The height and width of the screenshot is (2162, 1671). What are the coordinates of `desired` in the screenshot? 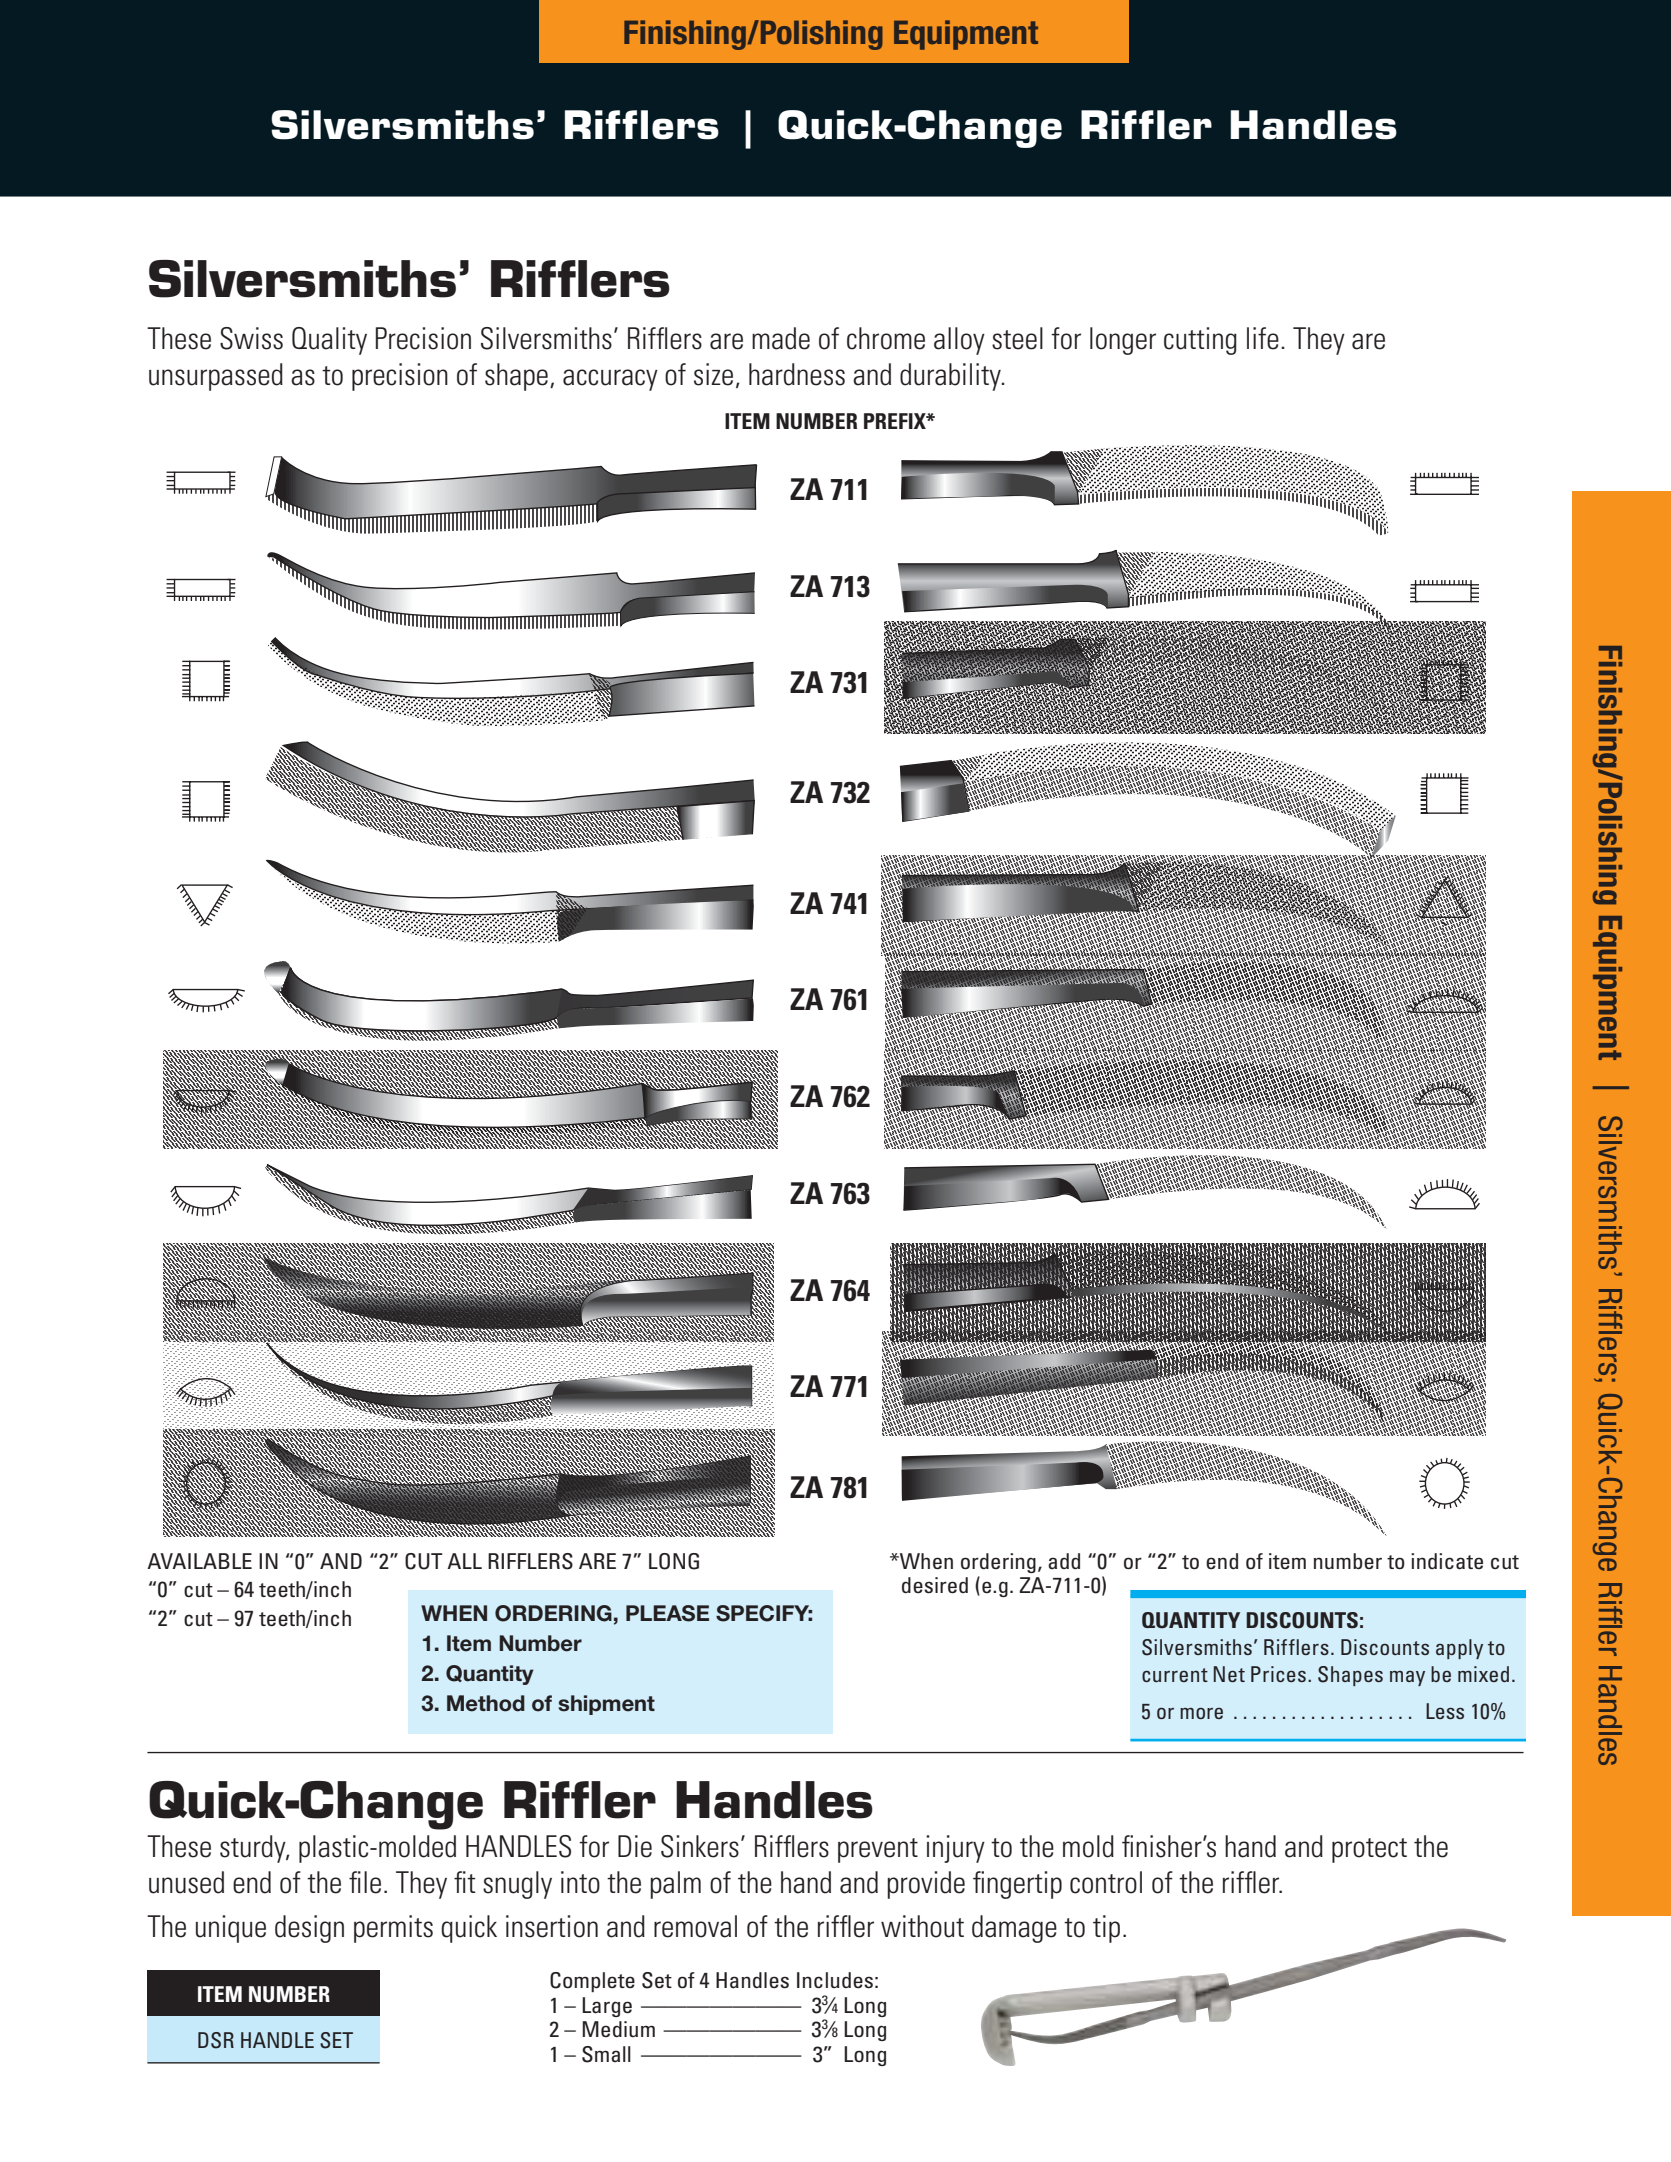 It's located at (935, 1585).
